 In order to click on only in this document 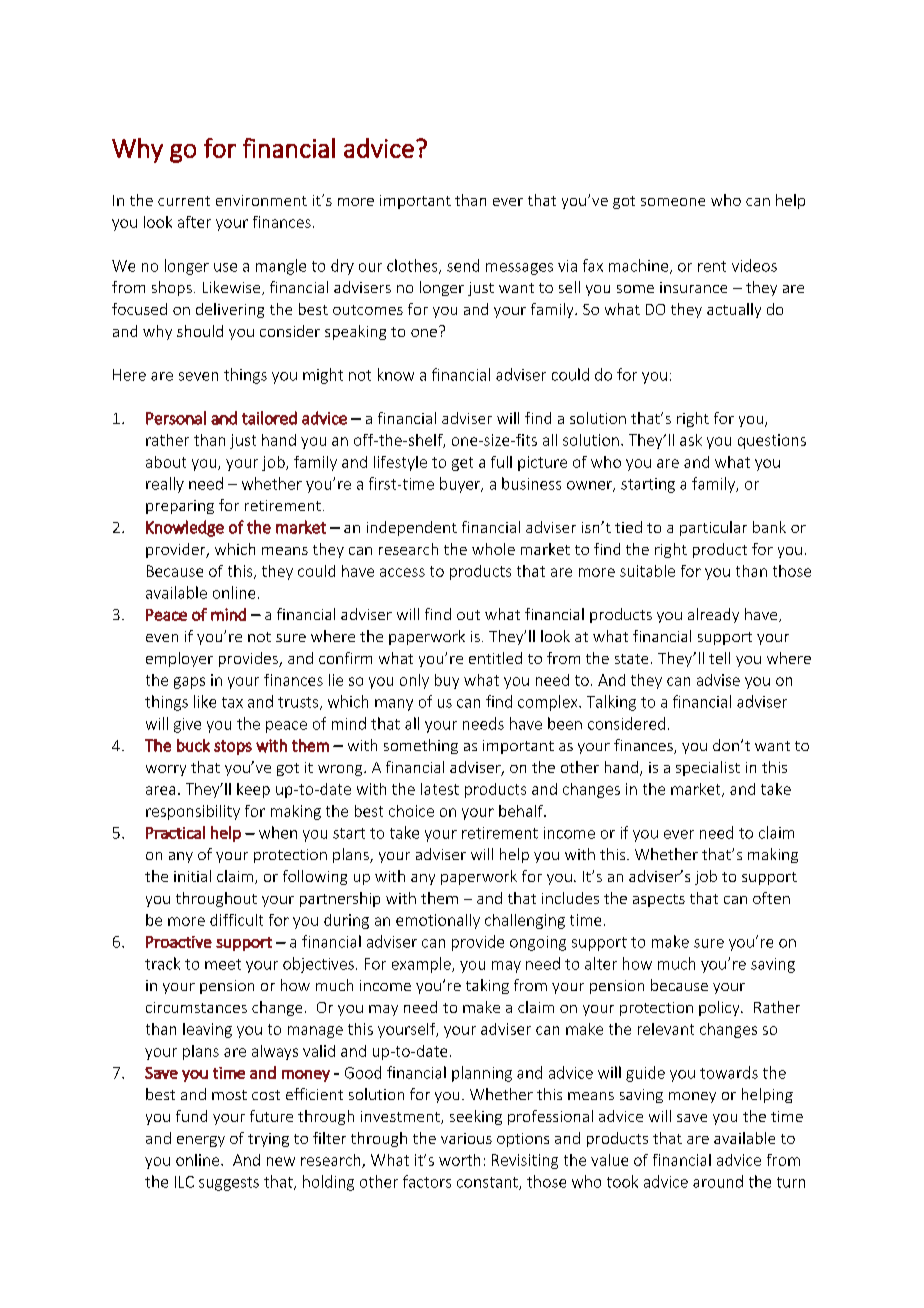, I will do `click(414, 681)`.
